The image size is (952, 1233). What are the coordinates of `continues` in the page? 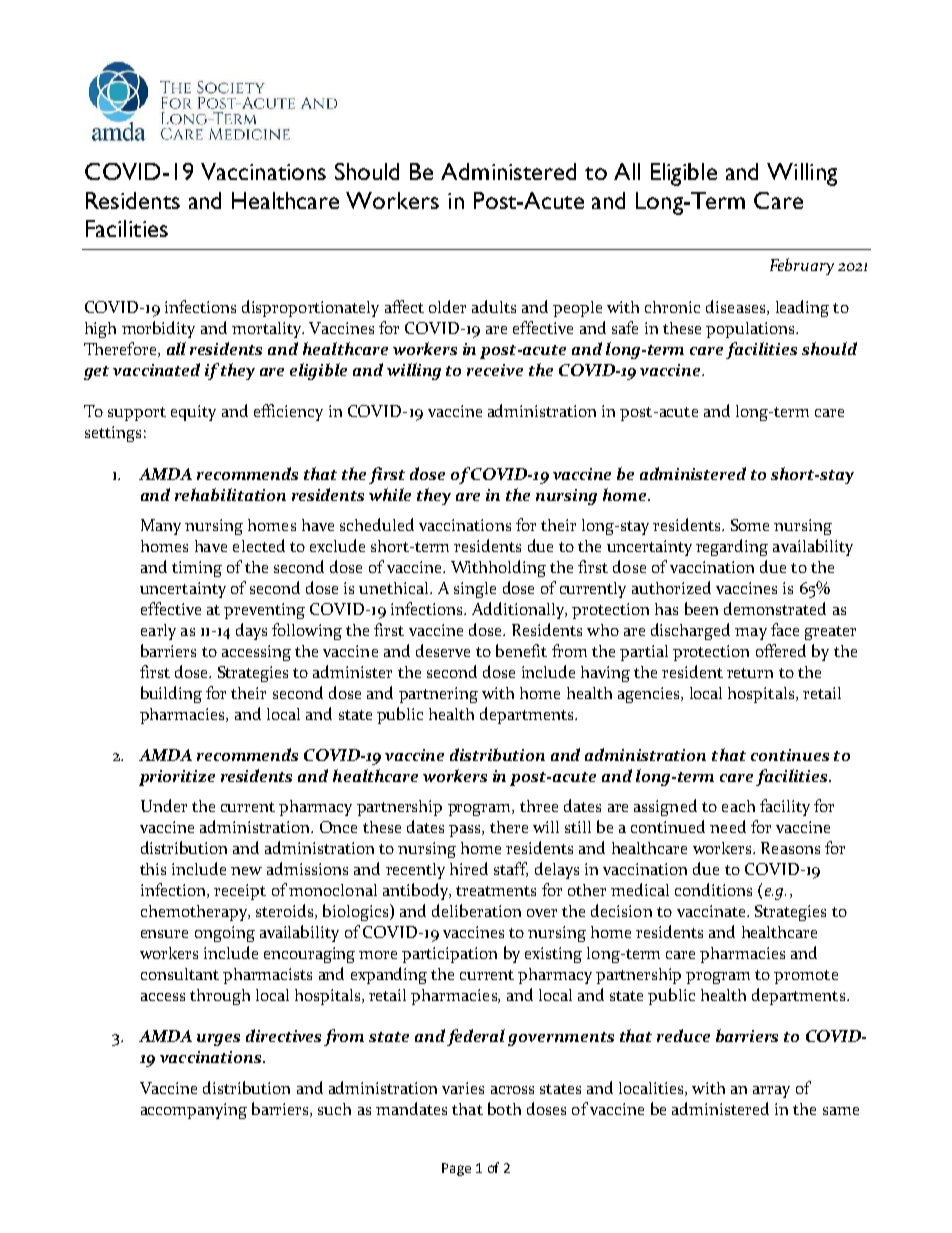 It's located at (790, 755).
